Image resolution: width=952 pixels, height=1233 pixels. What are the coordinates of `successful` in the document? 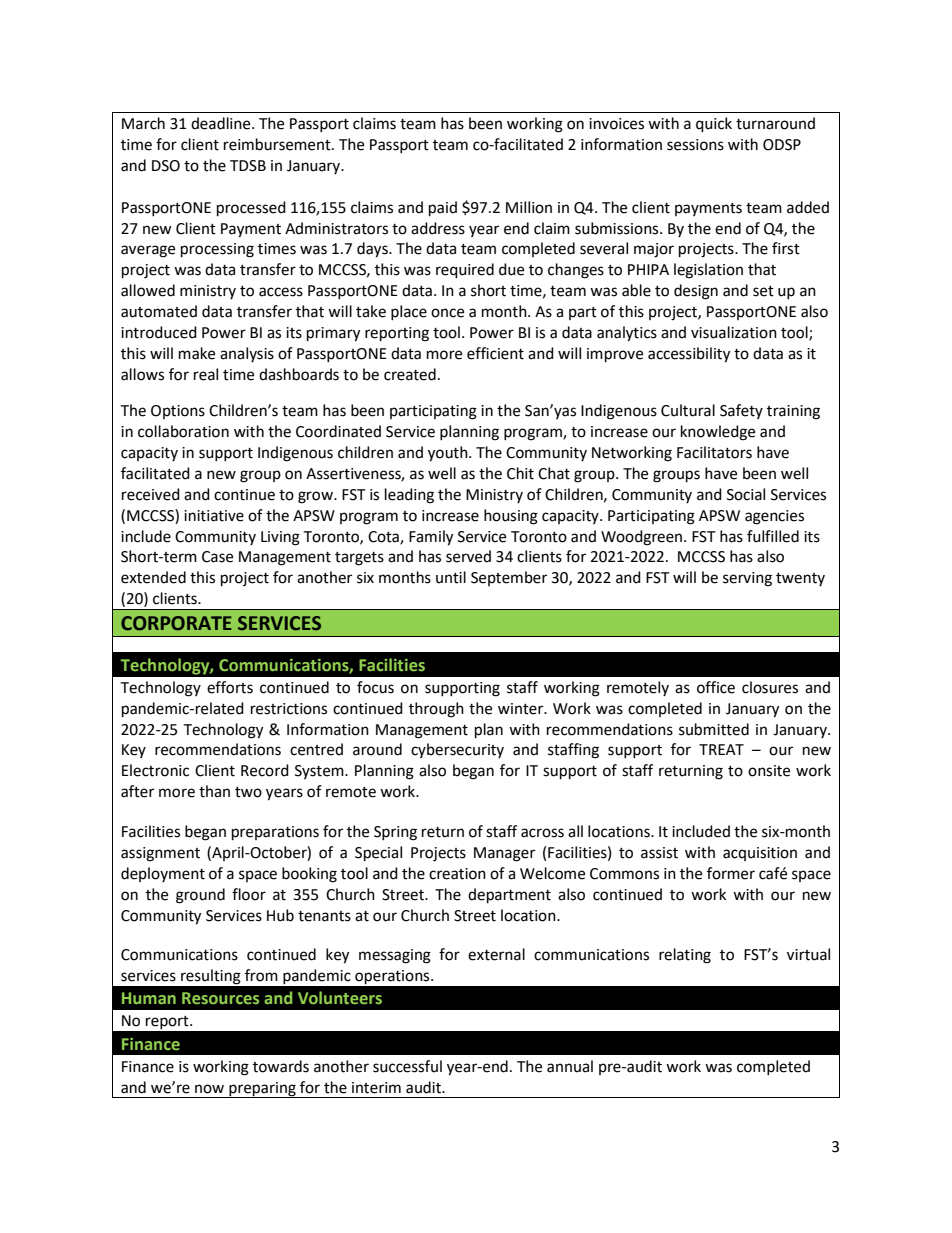 It's located at (407, 1066).
